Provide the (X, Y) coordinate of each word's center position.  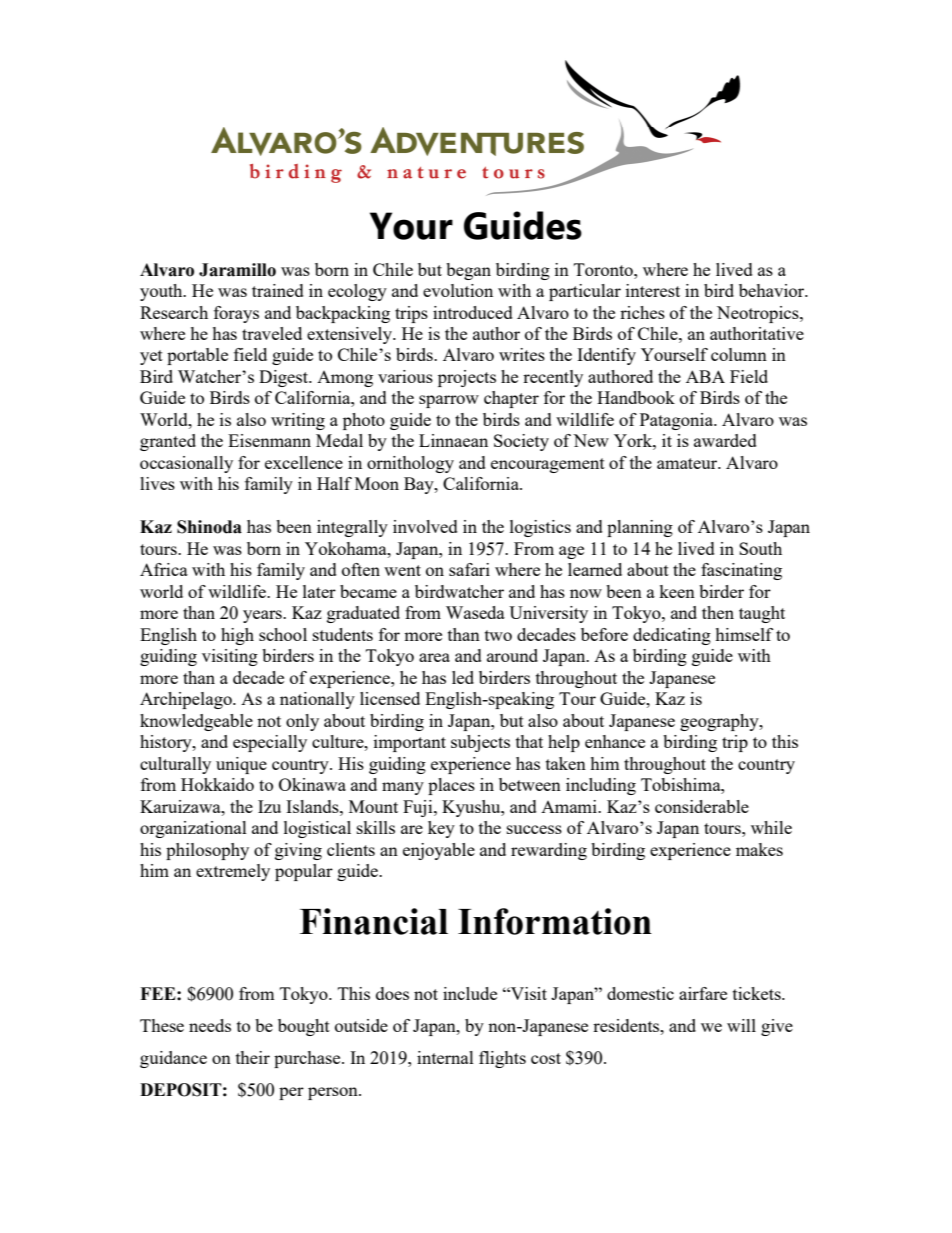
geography (720, 722)
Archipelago (187, 700)
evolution (458, 290)
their (253, 1057)
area (434, 657)
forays (236, 314)
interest (653, 290)
